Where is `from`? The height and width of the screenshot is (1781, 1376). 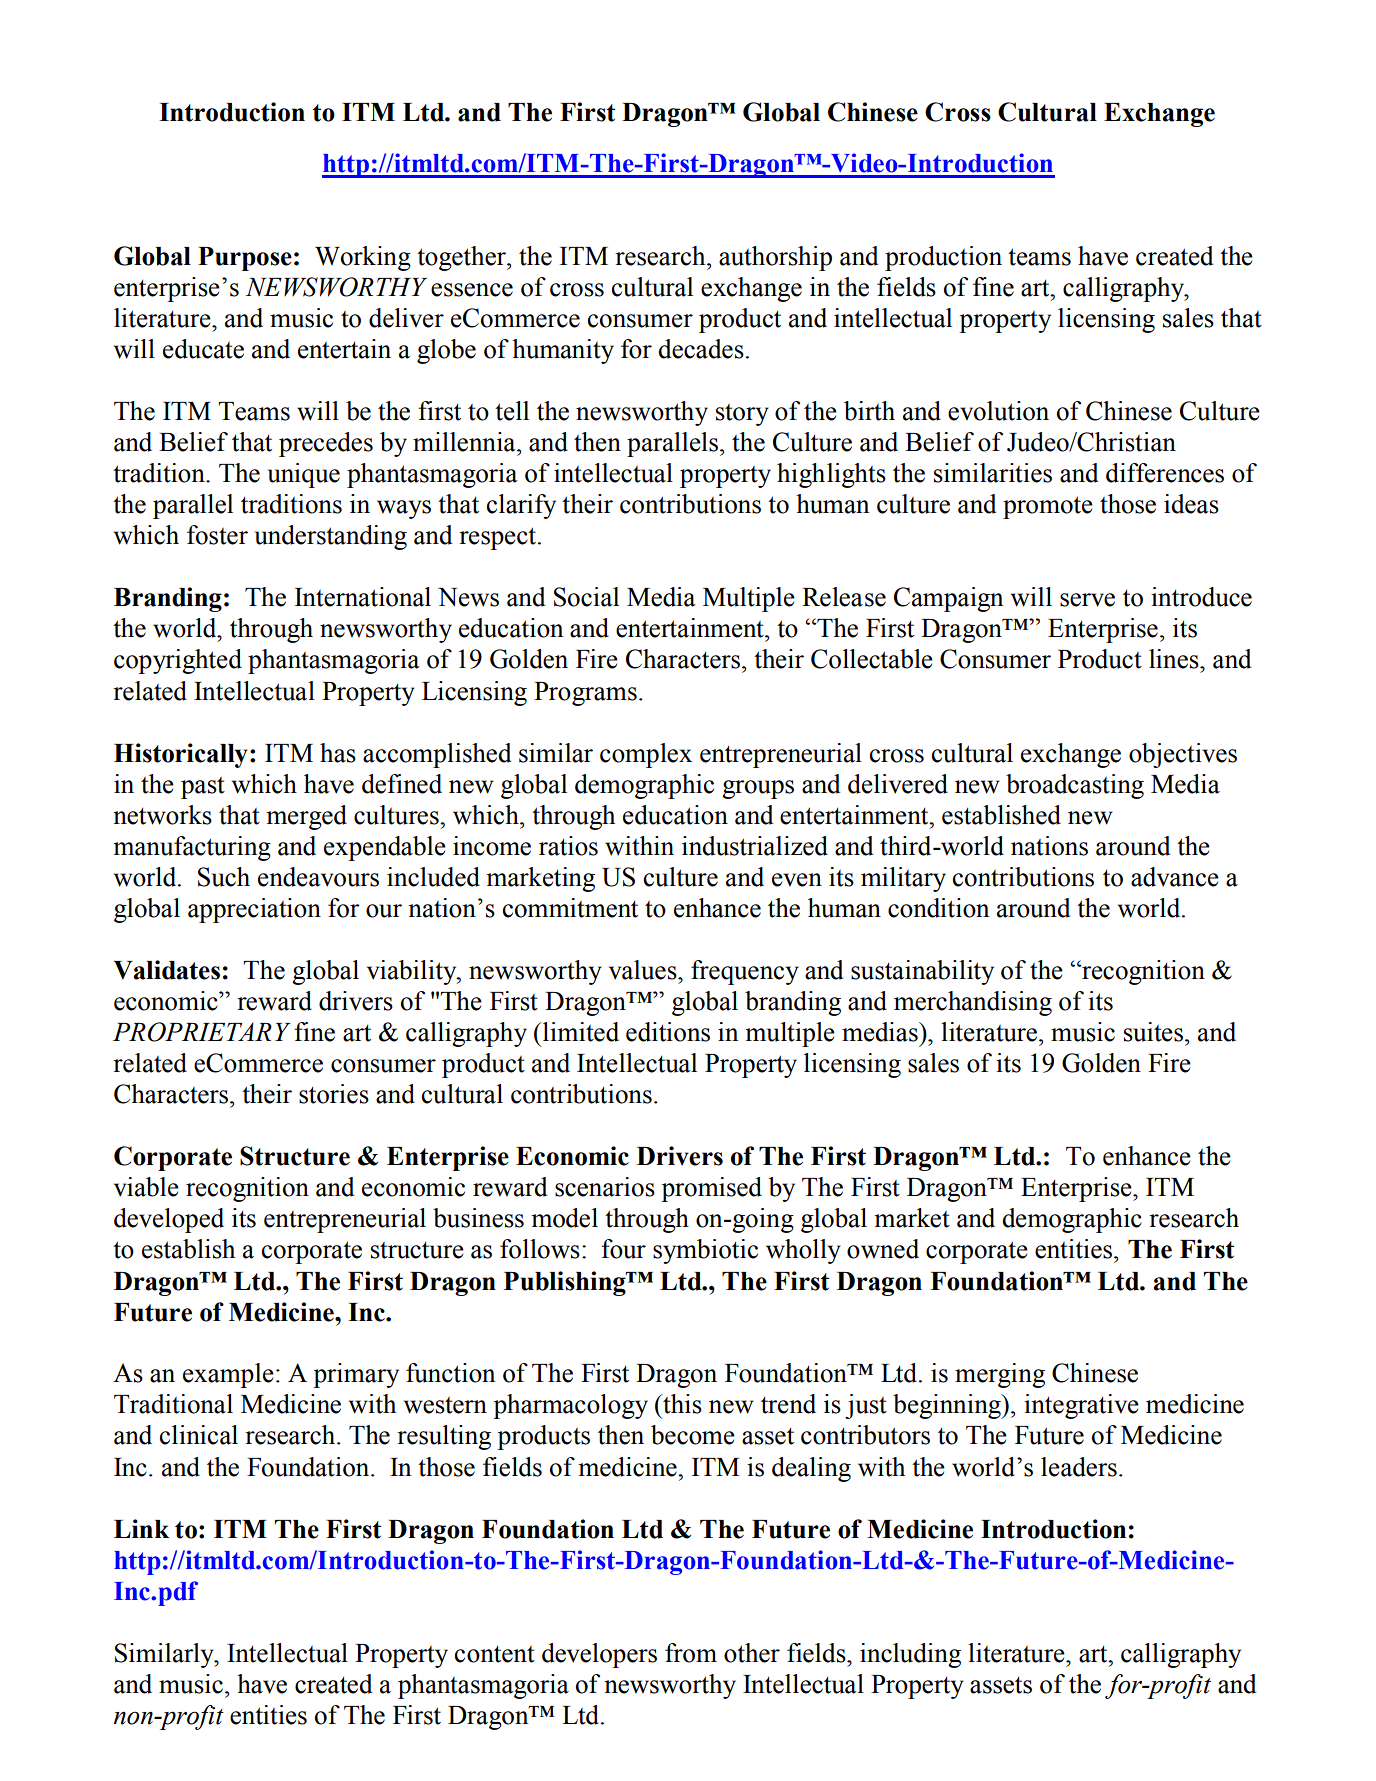
from is located at coordinates (691, 1653).
